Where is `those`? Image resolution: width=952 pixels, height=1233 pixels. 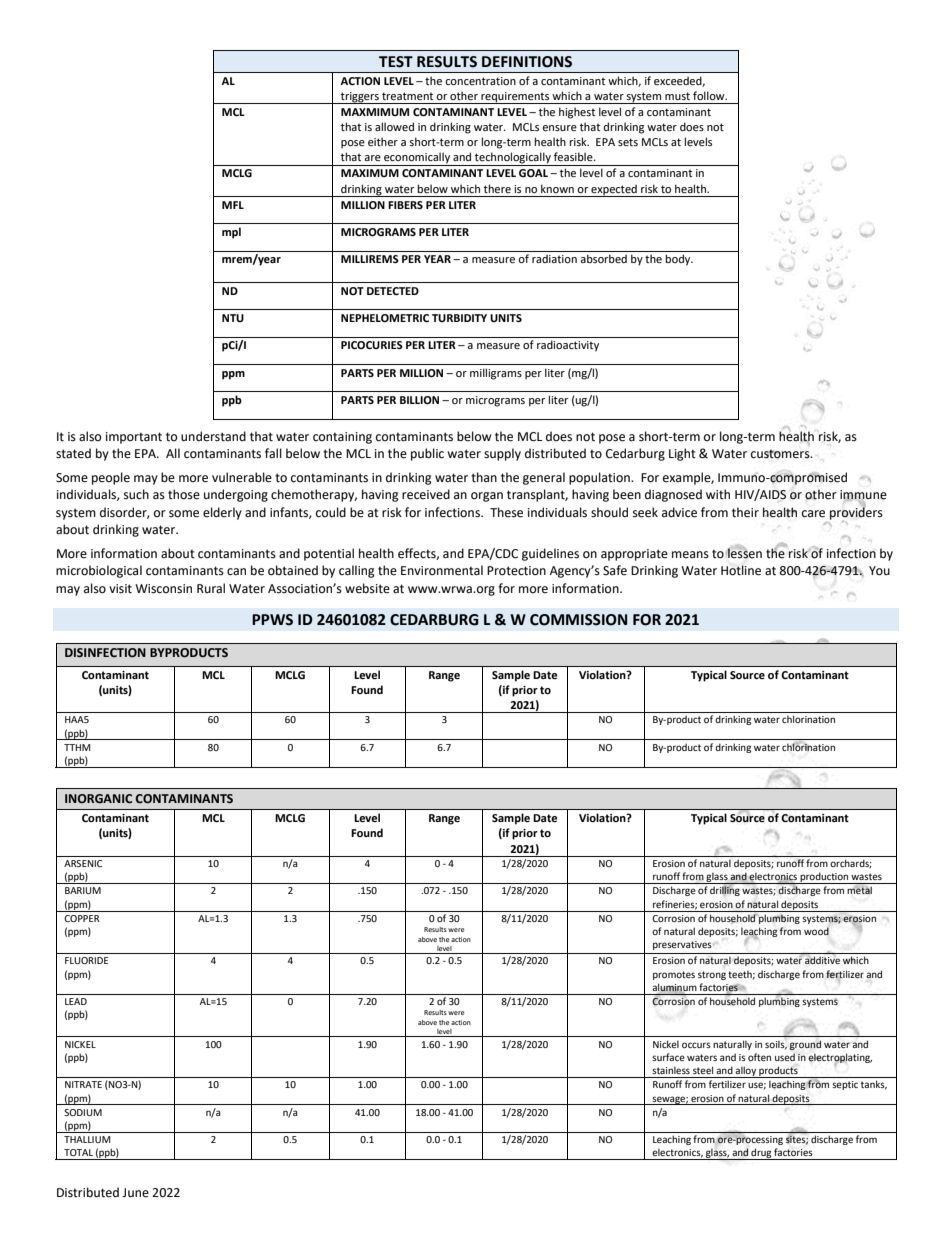
those is located at coordinates (184, 494).
